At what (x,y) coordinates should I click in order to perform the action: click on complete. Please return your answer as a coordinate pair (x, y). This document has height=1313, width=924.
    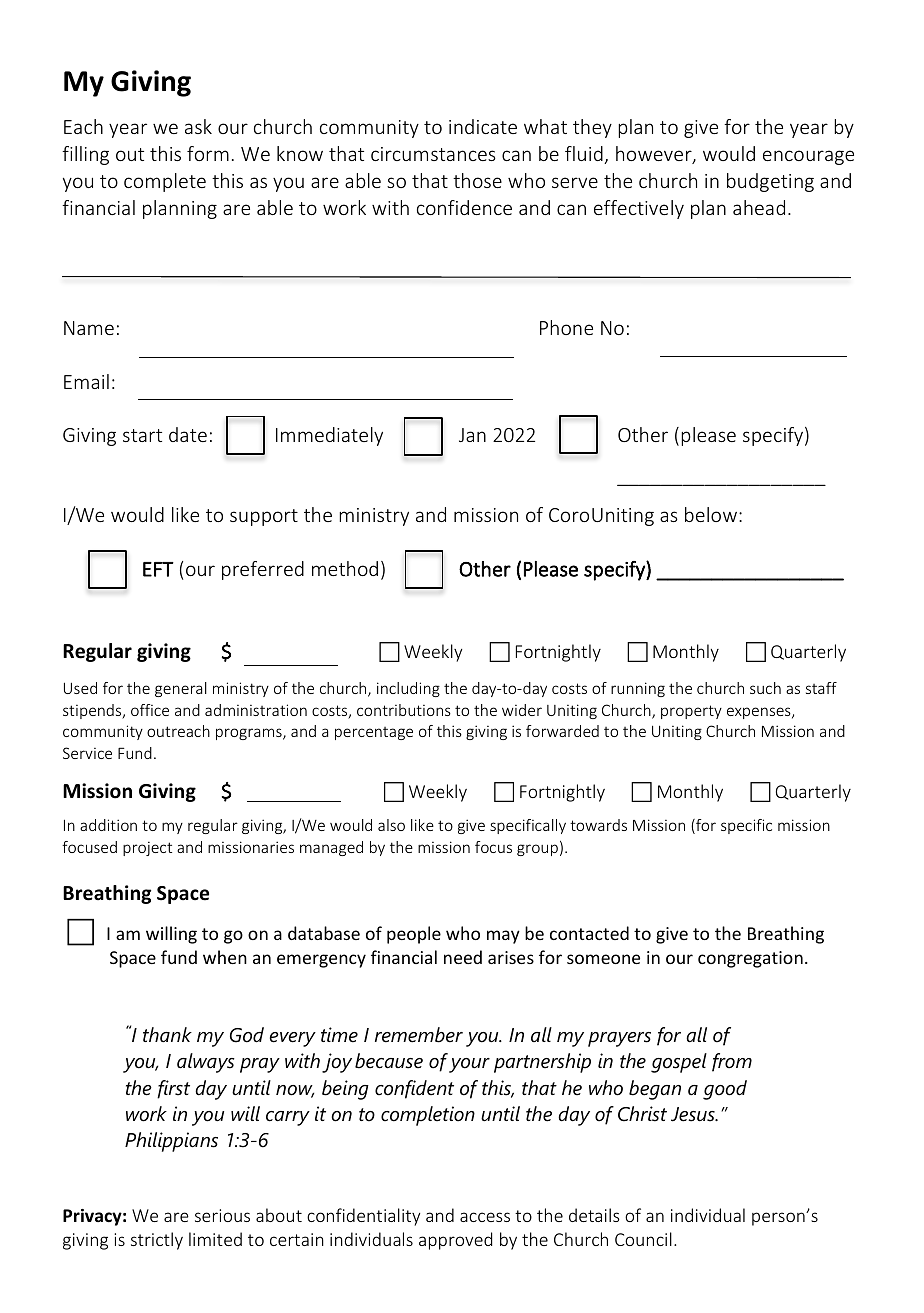
    Looking at the image, I should click on (165, 182).
